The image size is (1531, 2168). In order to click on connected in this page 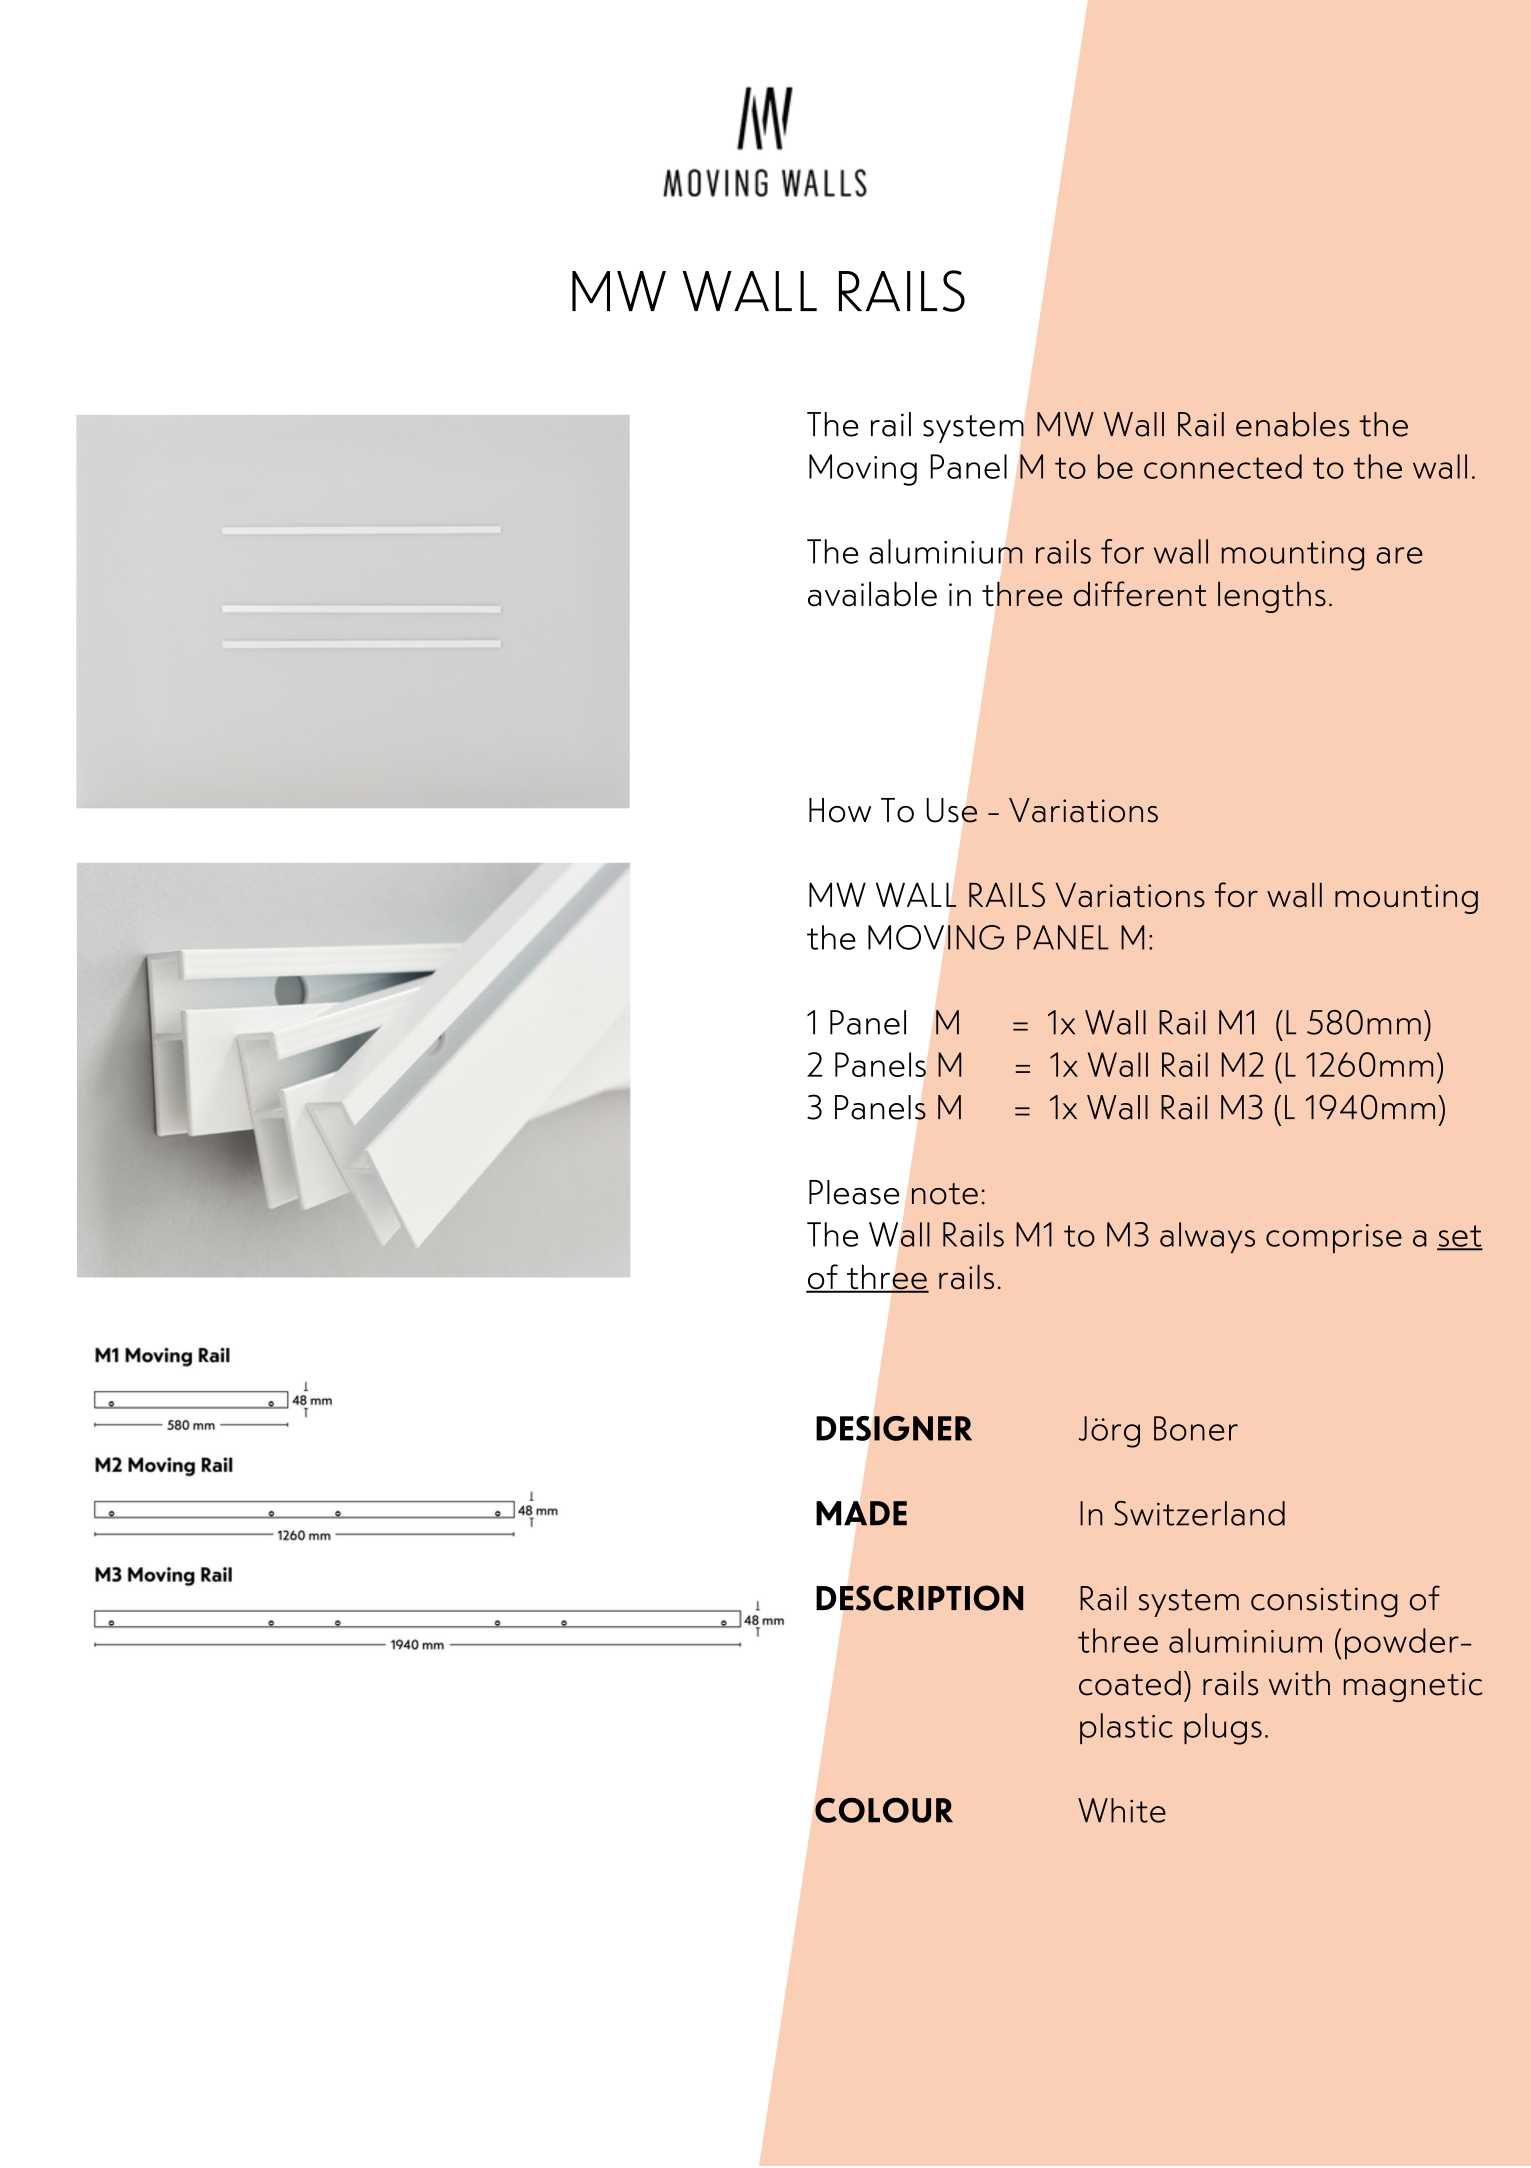, I will do `click(1223, 466)`.
